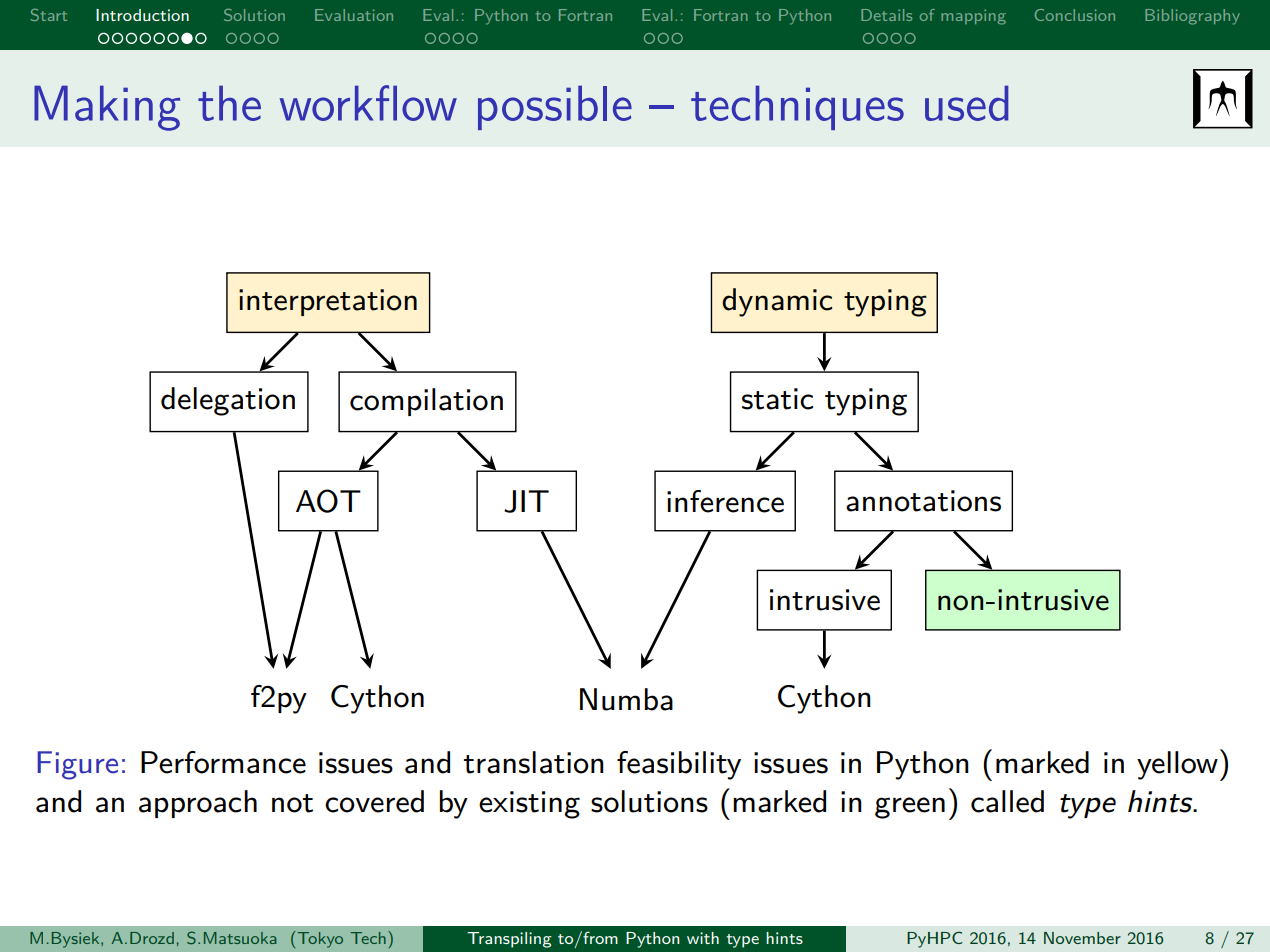  Describe the element at coordinates (319, 939) in the document. I see `Tokyo` at that location.
